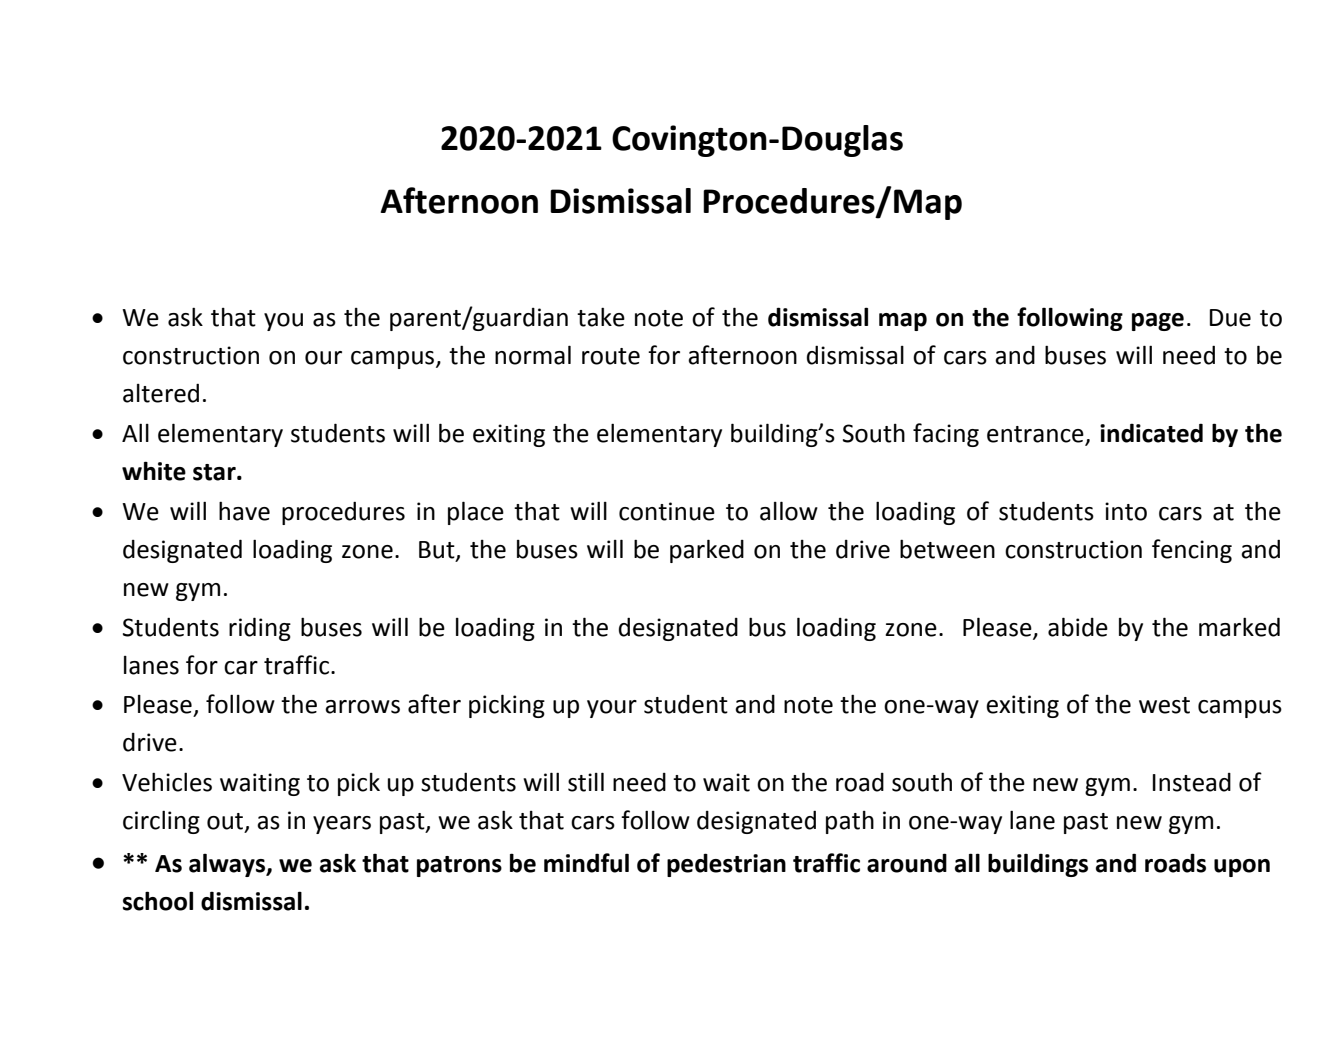  Describe the element at coordinates (1158, 322) in the page. I see `page` at that location.
